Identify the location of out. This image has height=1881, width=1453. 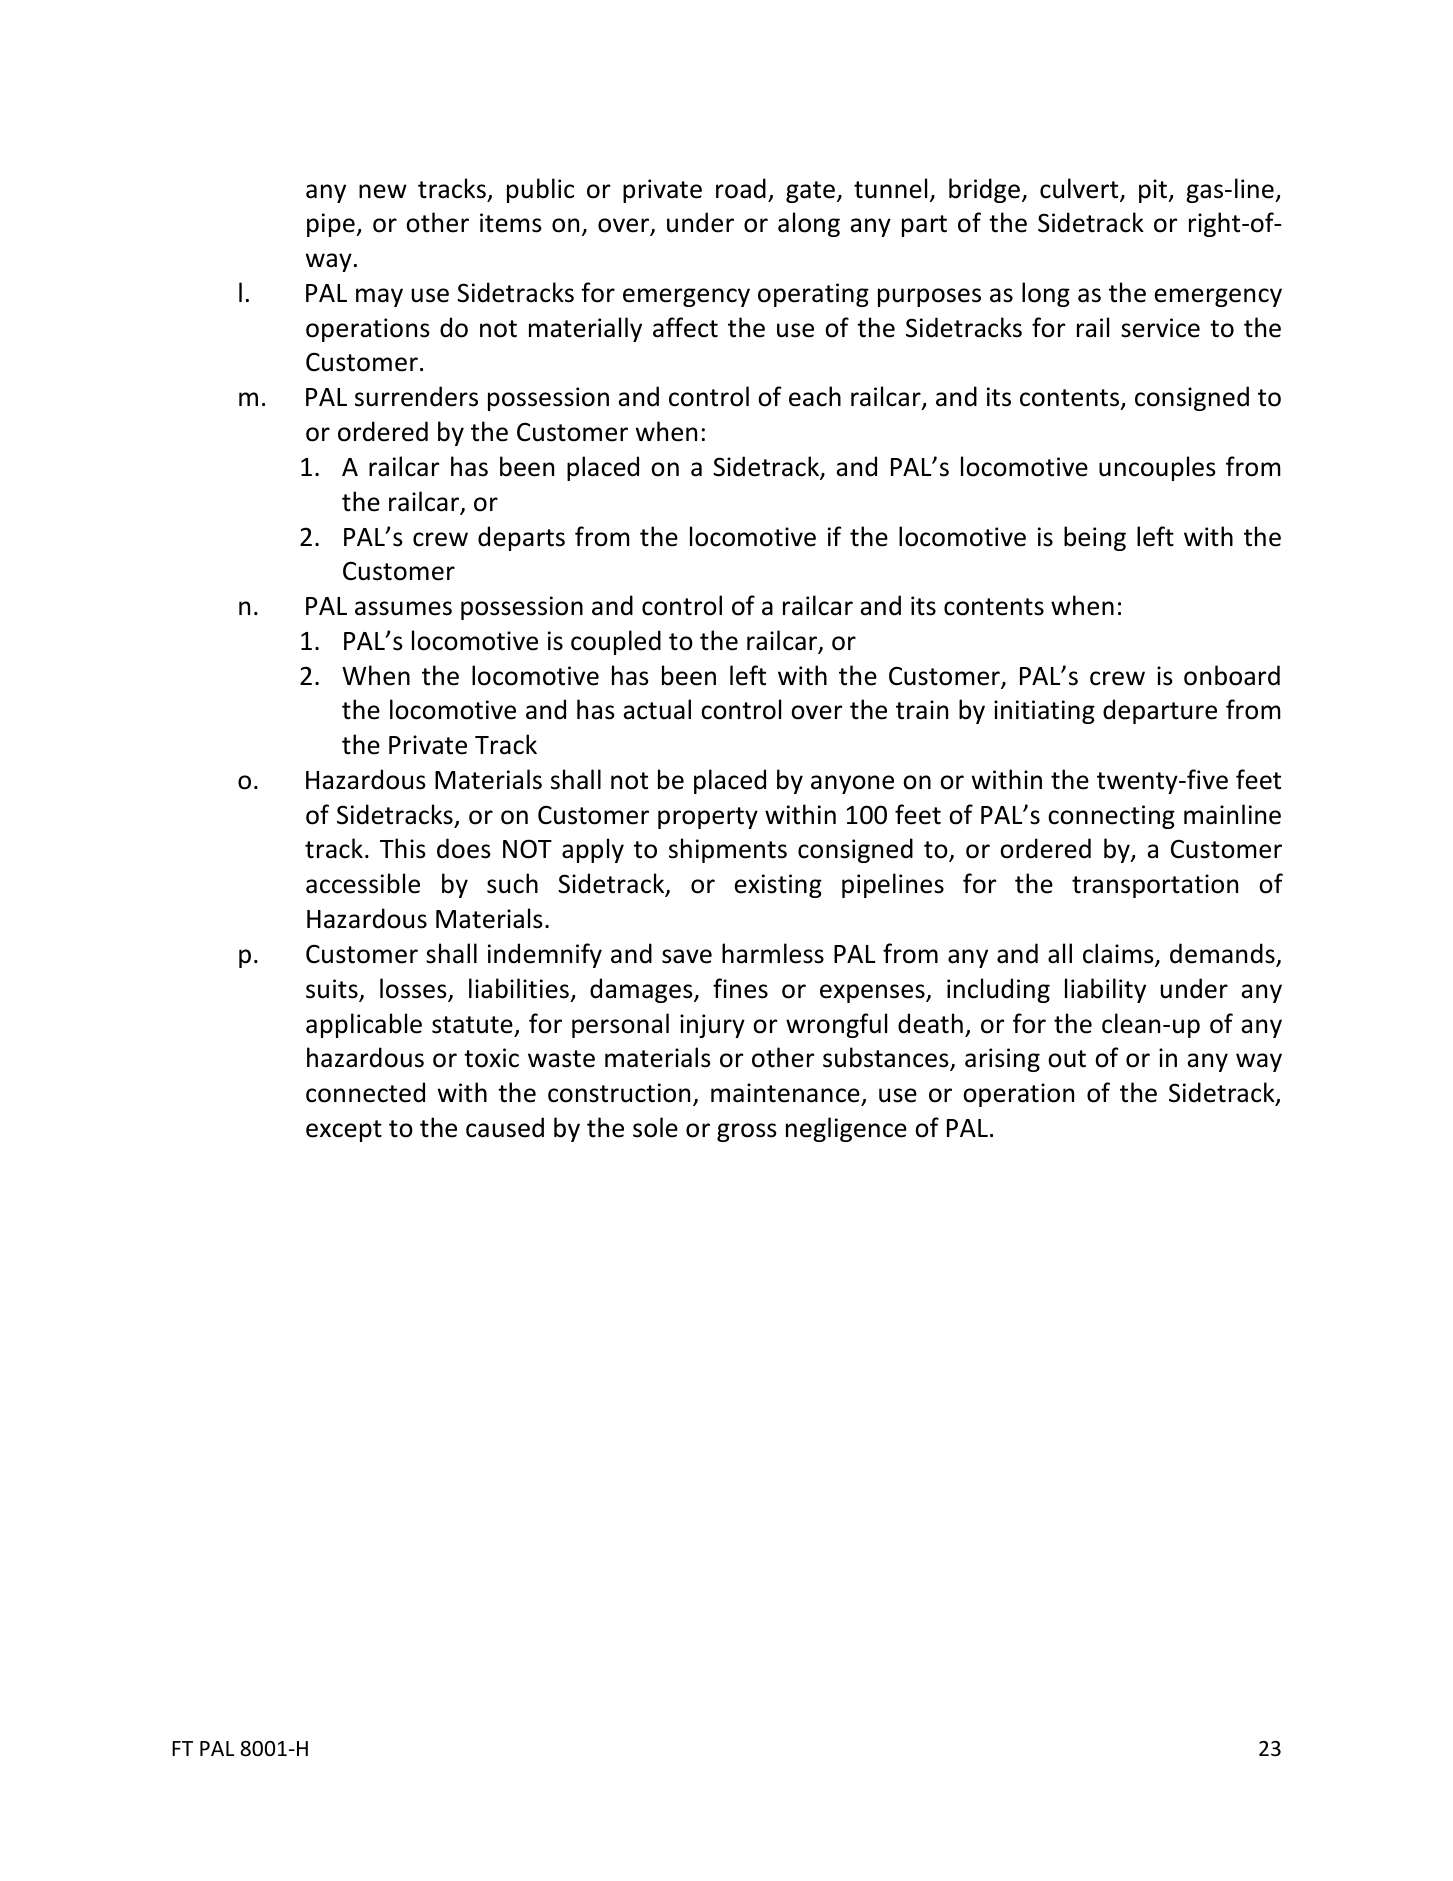
(1067, 1059).
